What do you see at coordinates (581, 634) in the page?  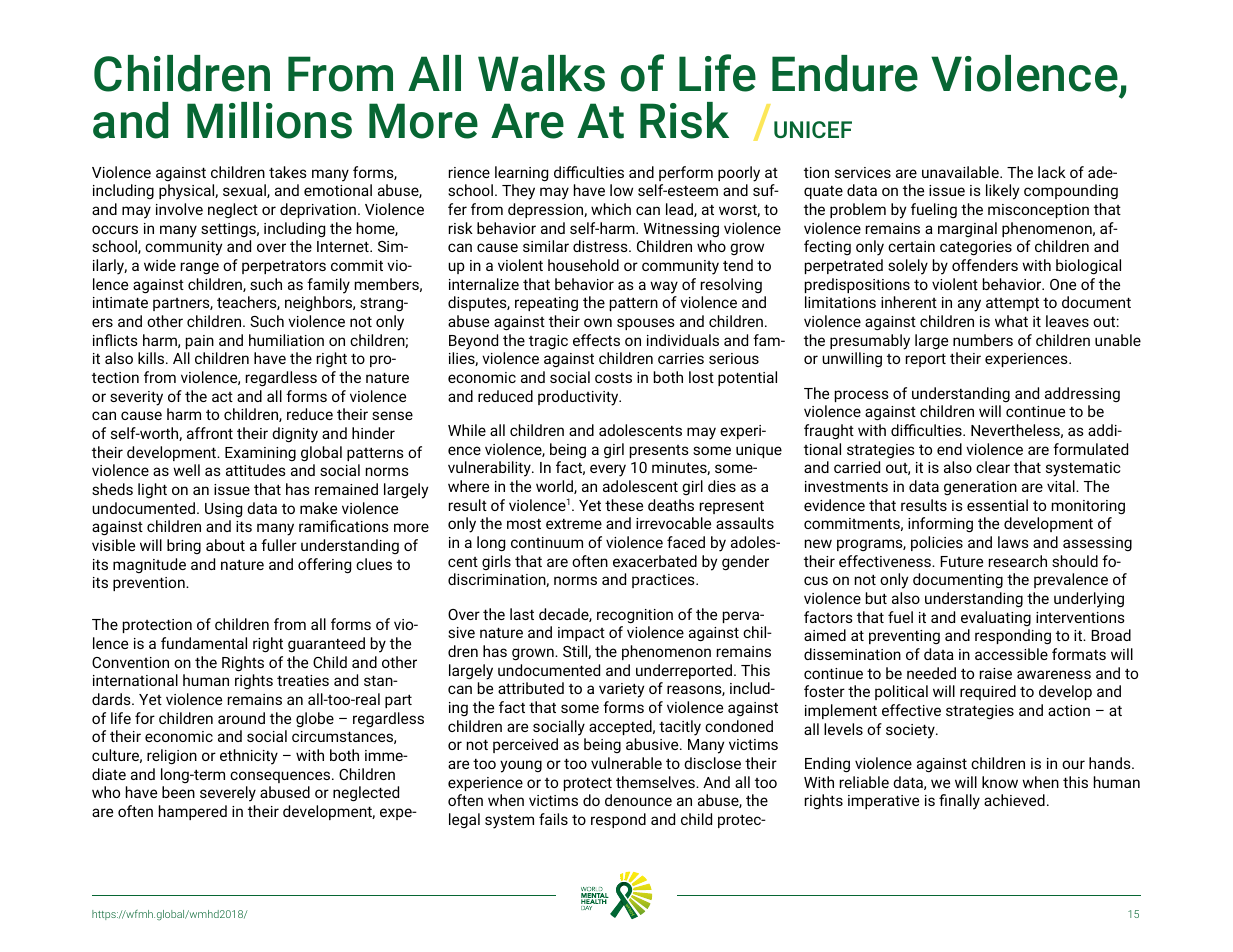 I see `impact` at bounding box center [581, 634].
